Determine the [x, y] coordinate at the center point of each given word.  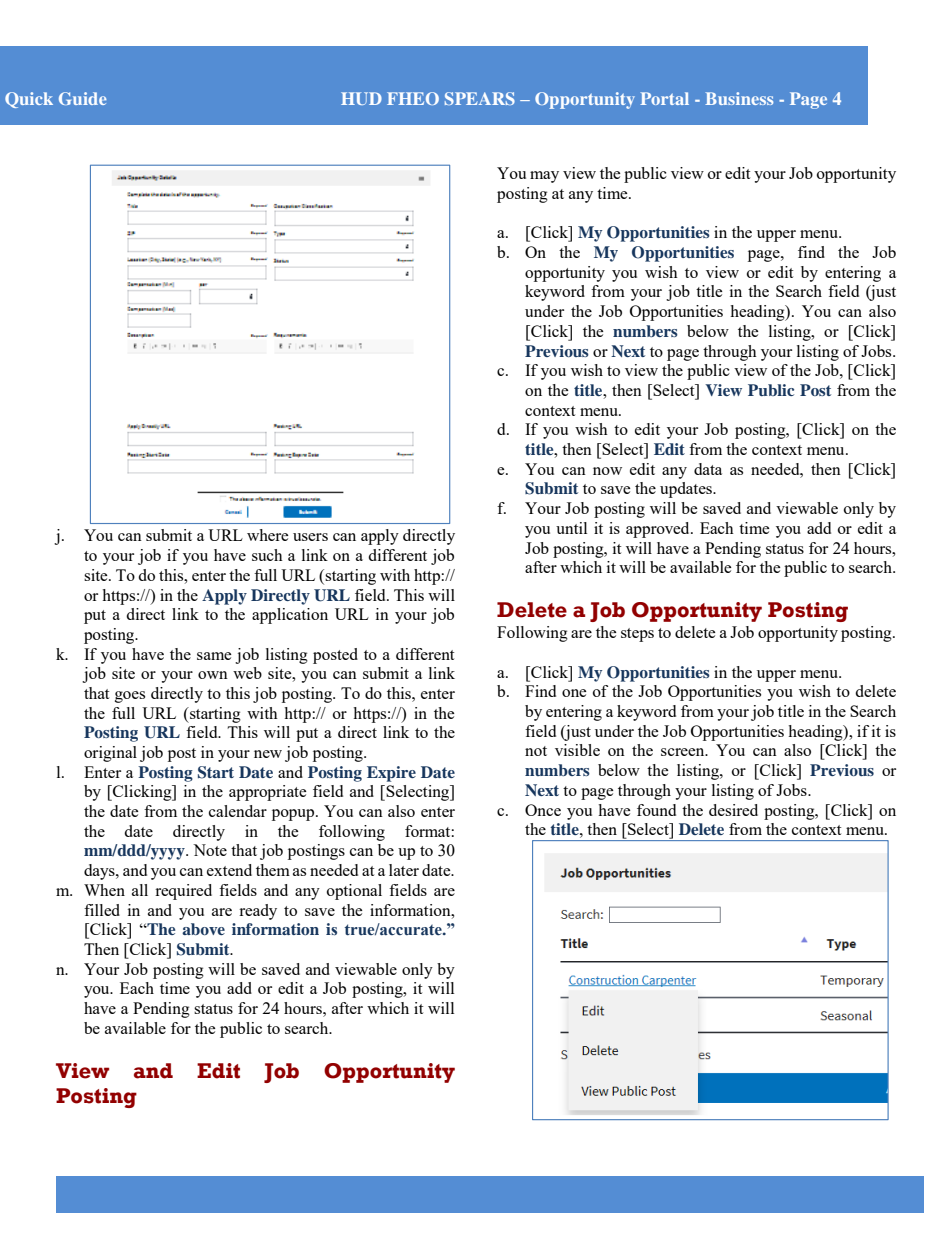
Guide [83, 98]
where [268, 535]
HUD [361, 98]
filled [102, 910]
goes [130, 697]
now [607, 471]
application [290, 616]
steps [637, 635]
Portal [664, 98]
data [708, 469]
